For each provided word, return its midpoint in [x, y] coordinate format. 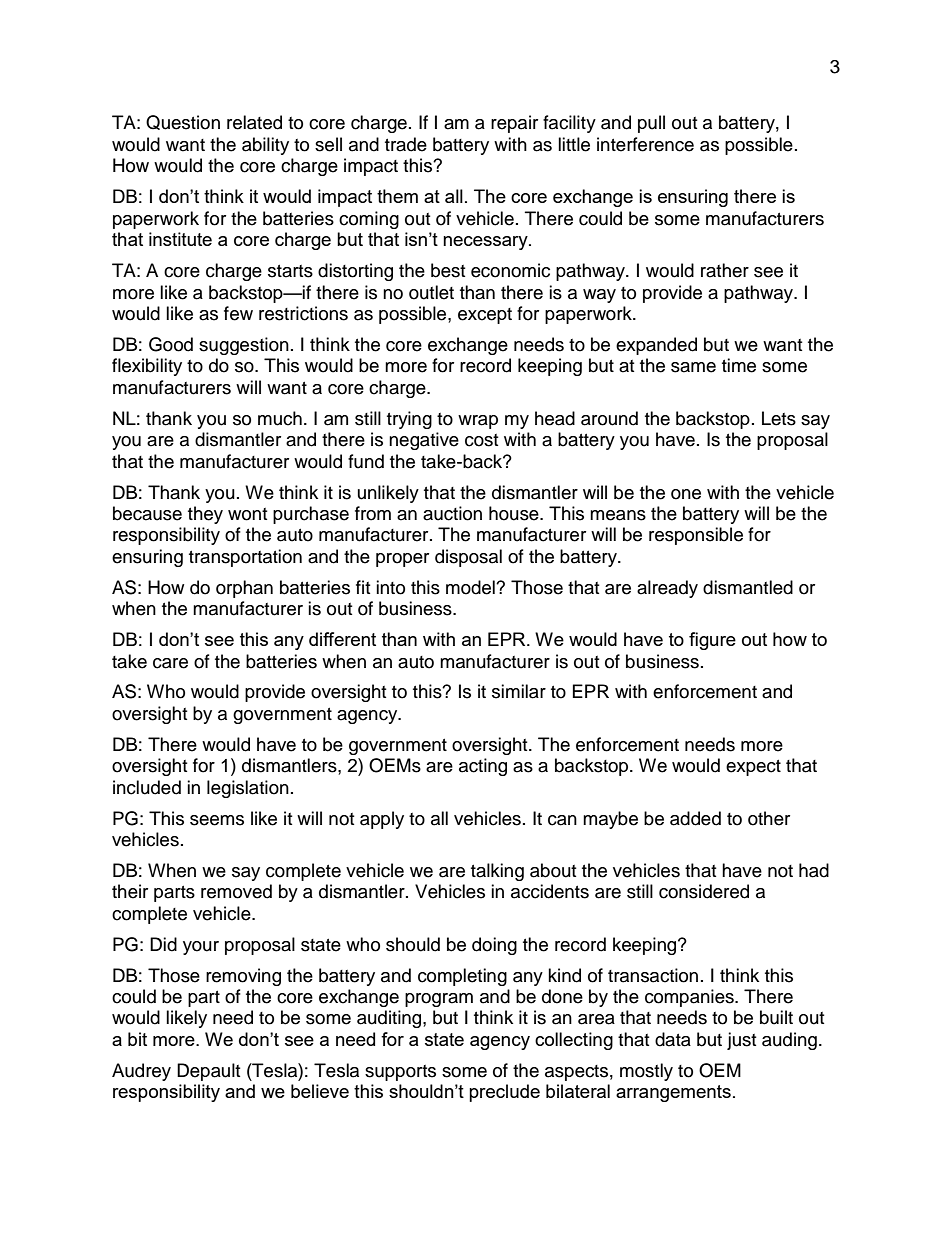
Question [183, 122]
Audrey [141, 1072]
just [741, 1041]
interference [645, 144]
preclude [504, 1093]
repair [514, 124]
